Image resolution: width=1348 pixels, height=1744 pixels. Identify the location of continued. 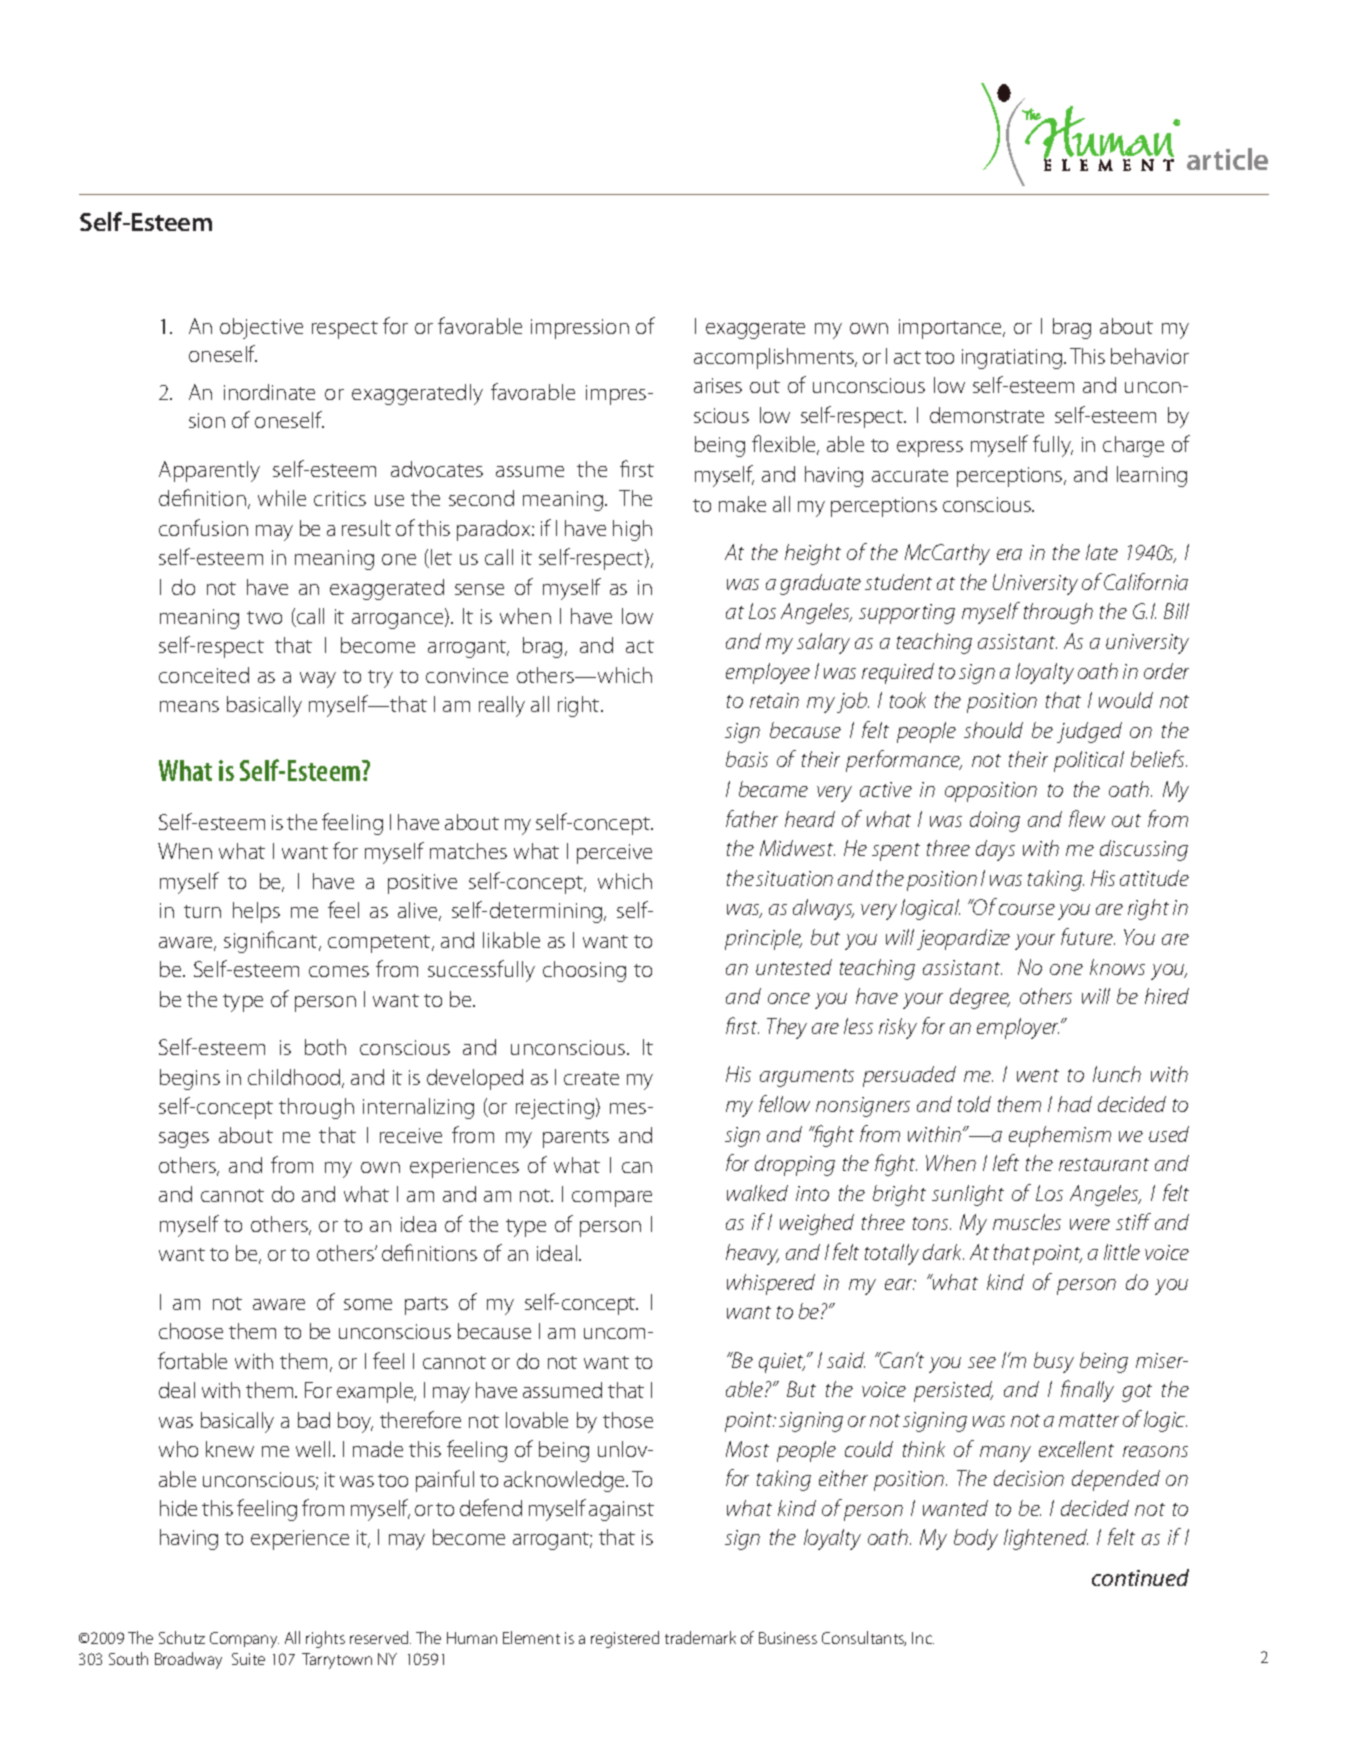
(1140, 1577).
